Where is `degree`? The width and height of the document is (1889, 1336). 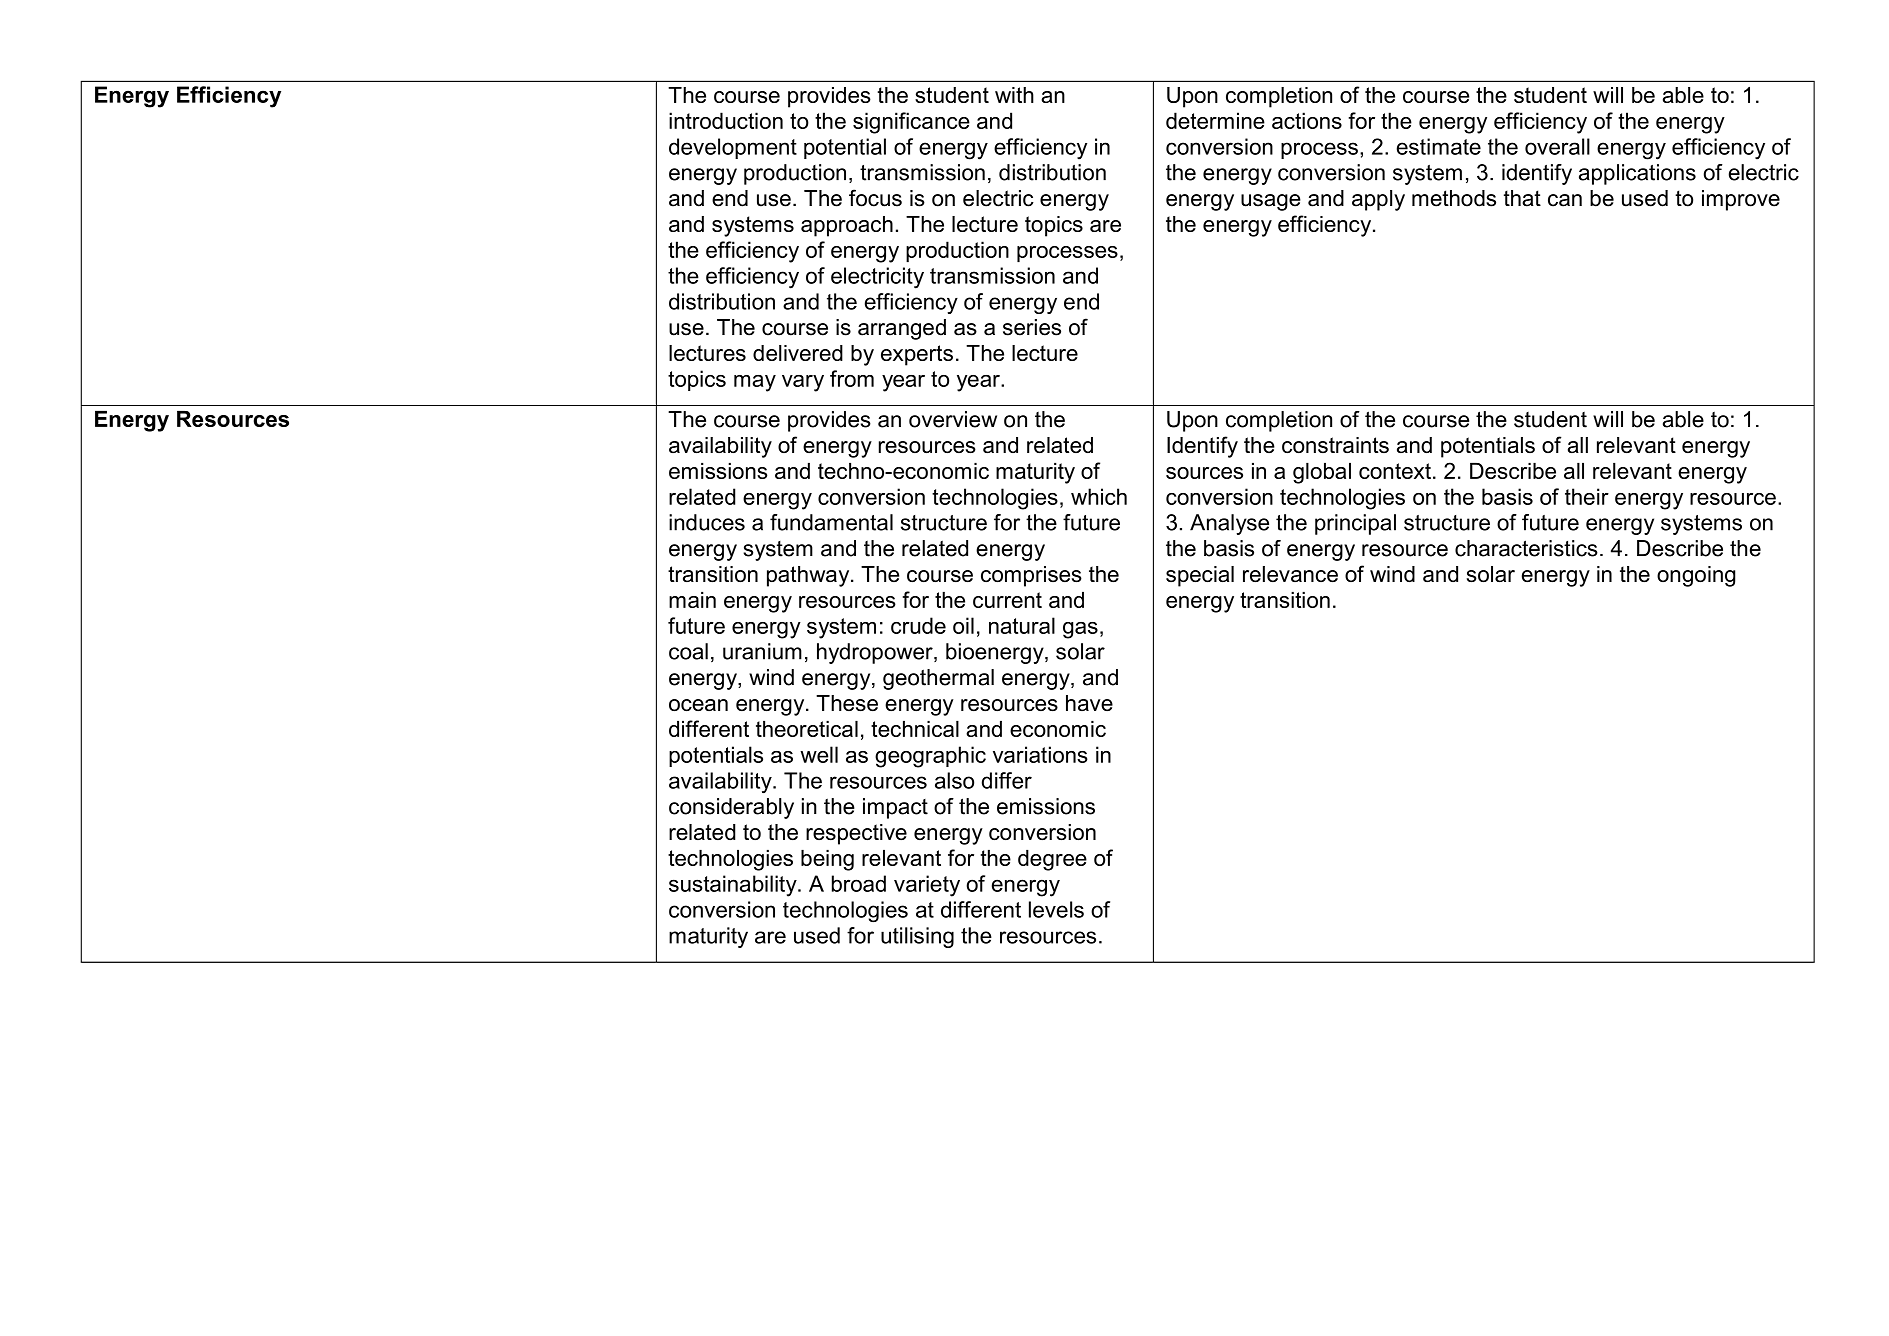 degree is located at coordinates (1052, 860).
